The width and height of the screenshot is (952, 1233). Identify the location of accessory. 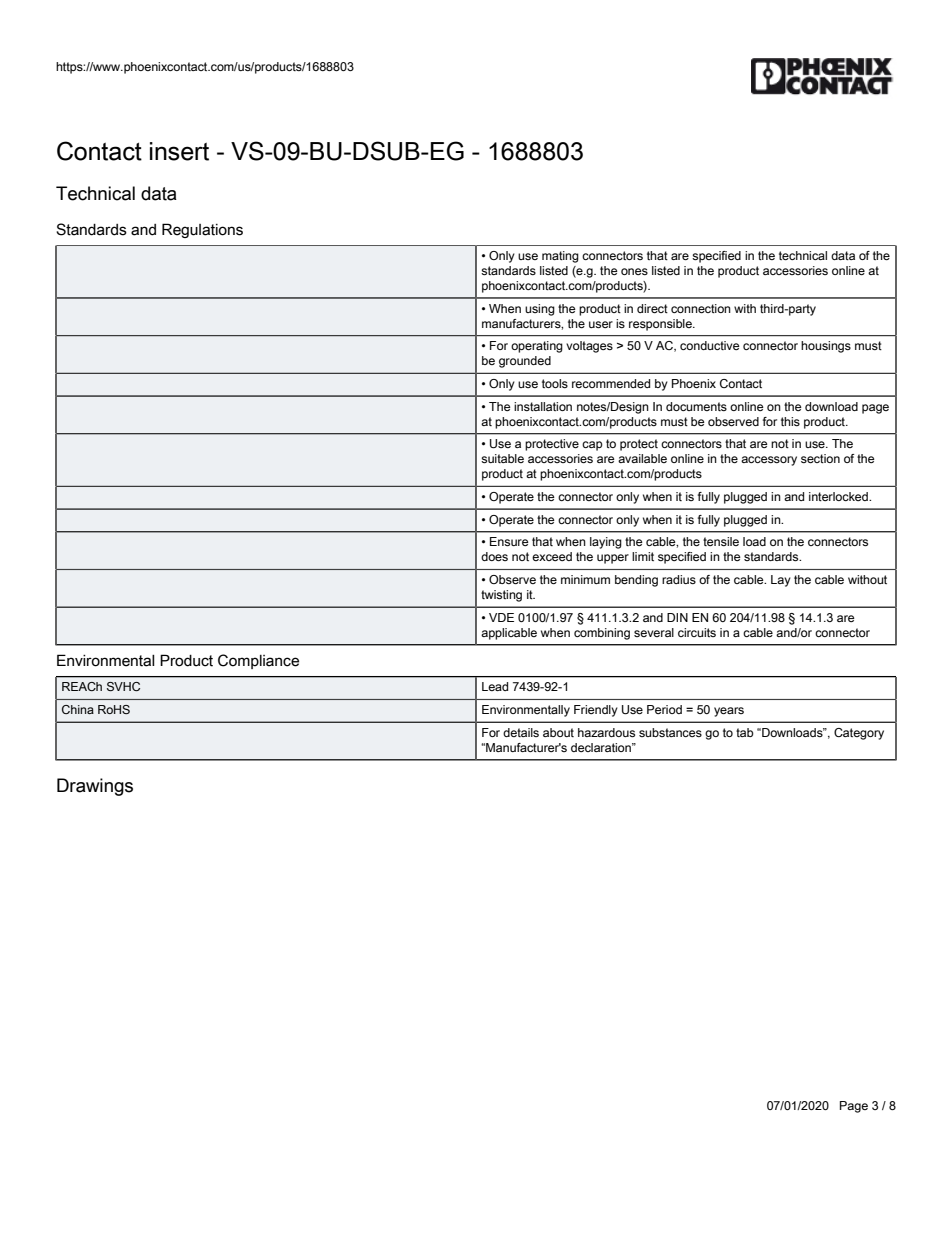
(769, 461).
